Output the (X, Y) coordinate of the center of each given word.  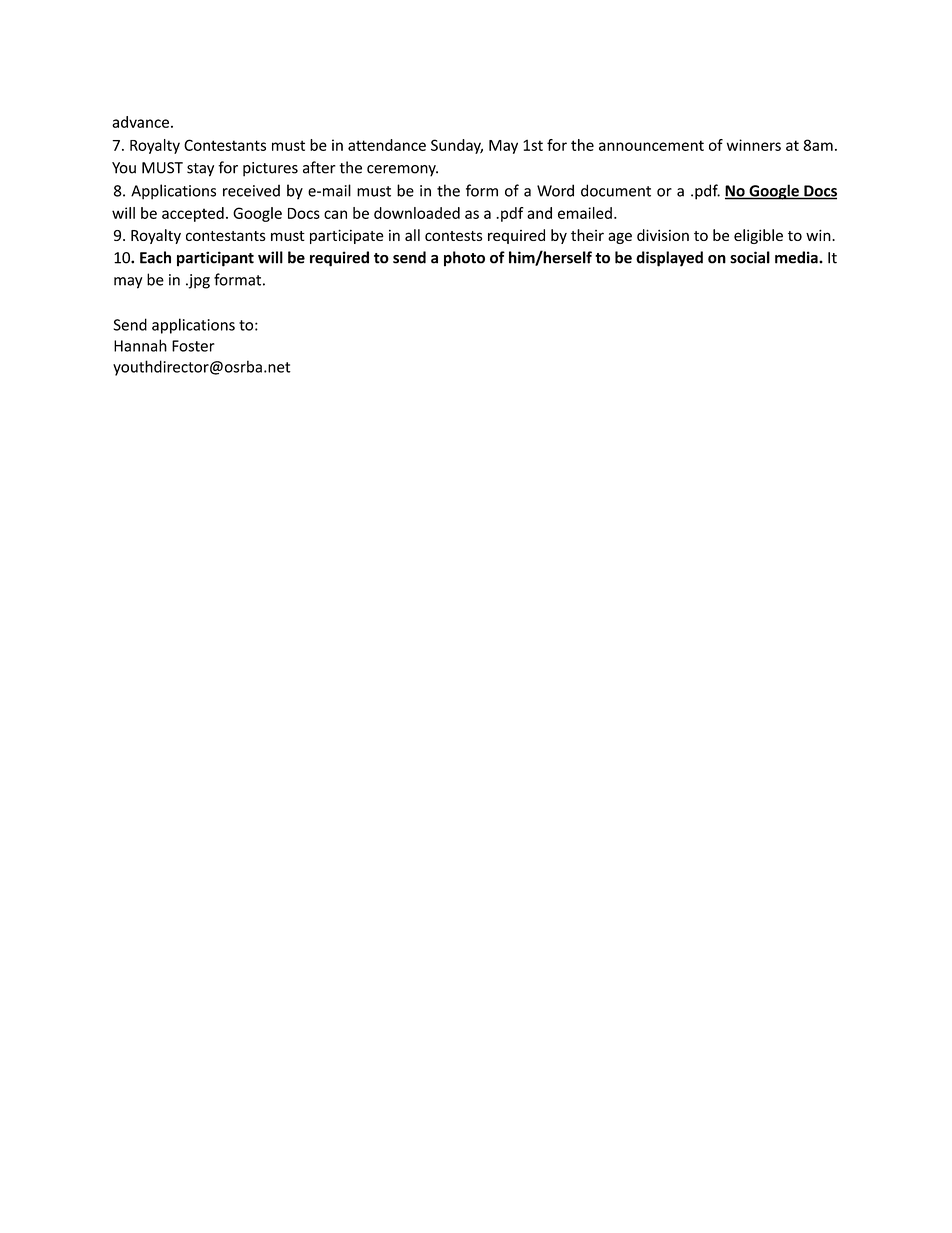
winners (754, 145)
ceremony (402, 171)
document (616, 190)
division (663, 235)
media (797, 257)
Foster (193, 346)
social (750, 257)
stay (200, 170)
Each (155, 257)
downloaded (417, 213)
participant (215, 259)
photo (464, 259)
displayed (669, 259)
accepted (193, 214)
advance (140, 122)
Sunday (457, 146)
